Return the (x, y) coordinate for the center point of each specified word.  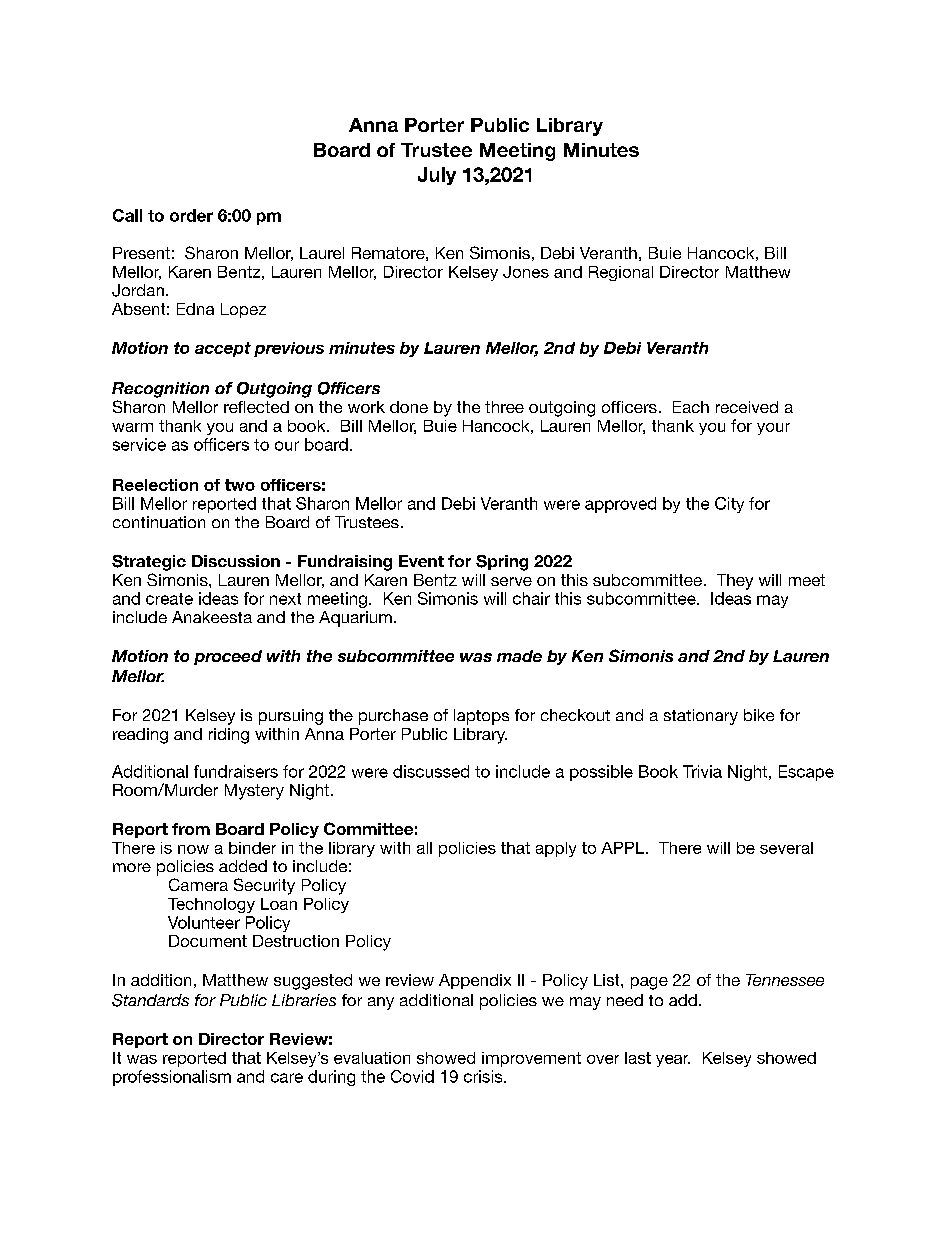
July (437, 176)
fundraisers (236, 771)
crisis (484, 1076)
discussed (431, 771)
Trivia (702, 771)
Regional (621, 273)
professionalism (172, 1078)
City (729, 505)
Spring (502, 563)
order (191, 215)
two (240, 485)
